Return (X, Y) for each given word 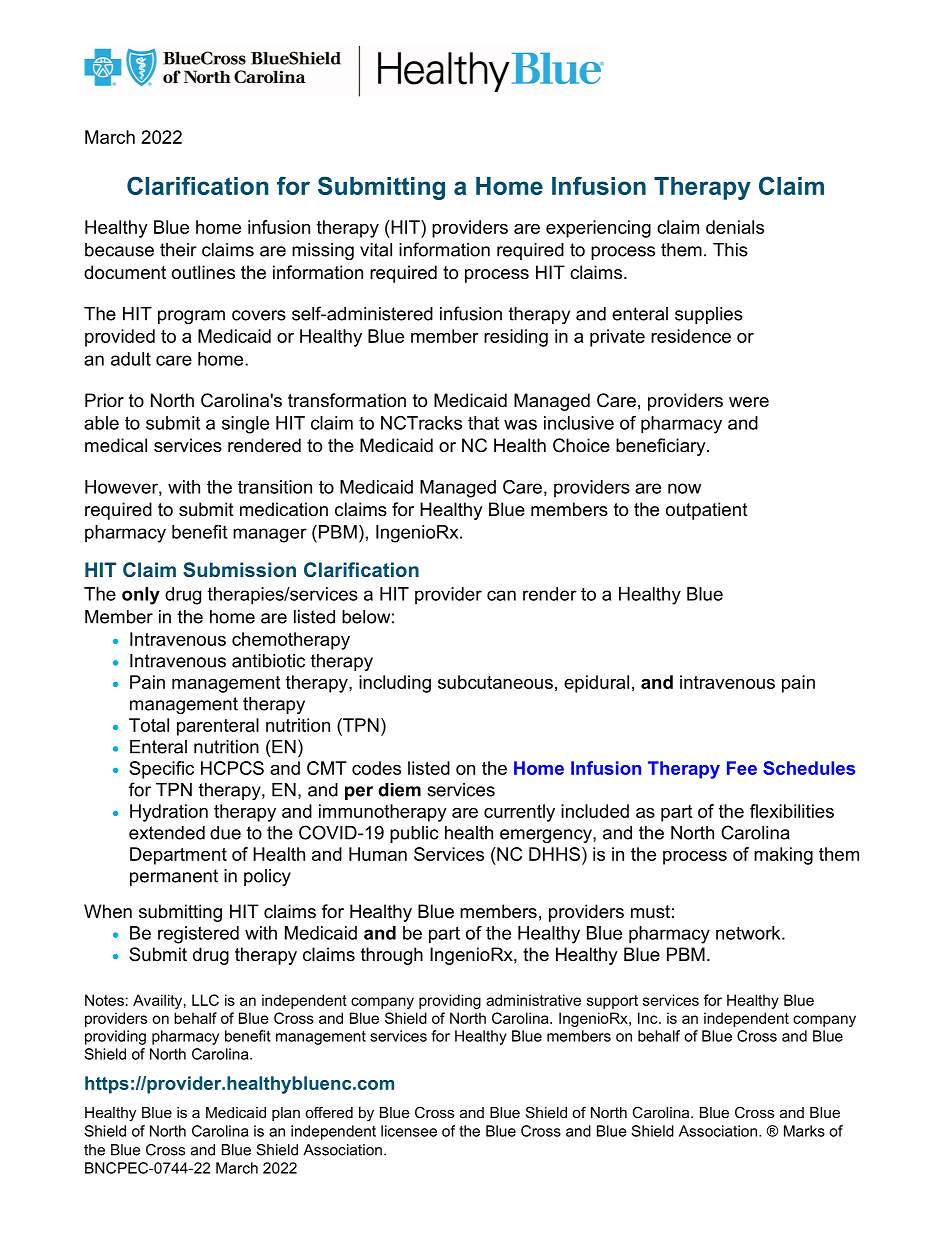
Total (149, 725)
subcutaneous (495, 682)
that (483, 423)
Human (378, 854)
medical (116, 445)
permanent (174, 877)
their (178, 250)
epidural (596, 684)
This (730, 250)
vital (376, 250)
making (783, 856)
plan (286, 1114)
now (684, 488)
